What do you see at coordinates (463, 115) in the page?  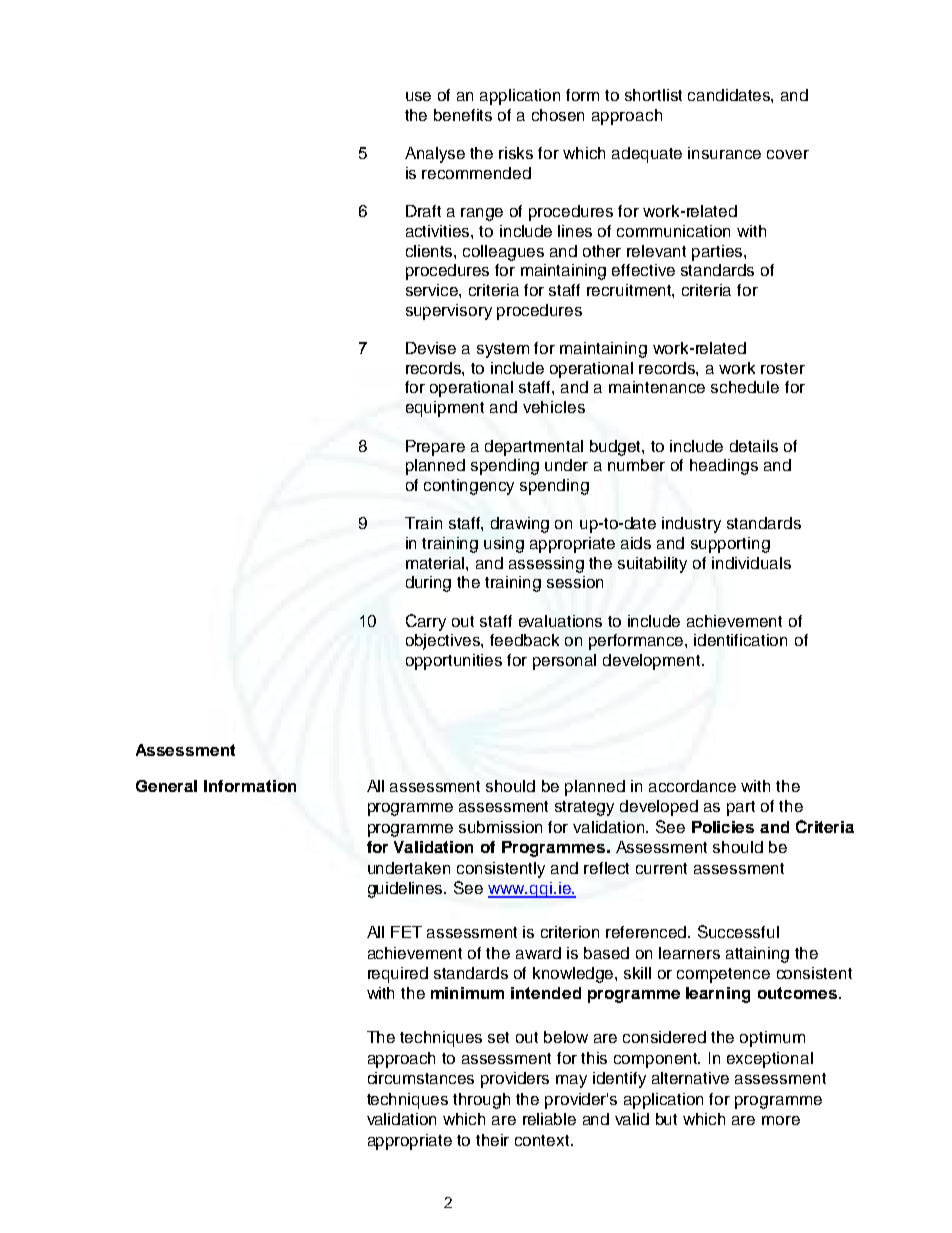 I see `benefits` at bounding box center [463, 115].
